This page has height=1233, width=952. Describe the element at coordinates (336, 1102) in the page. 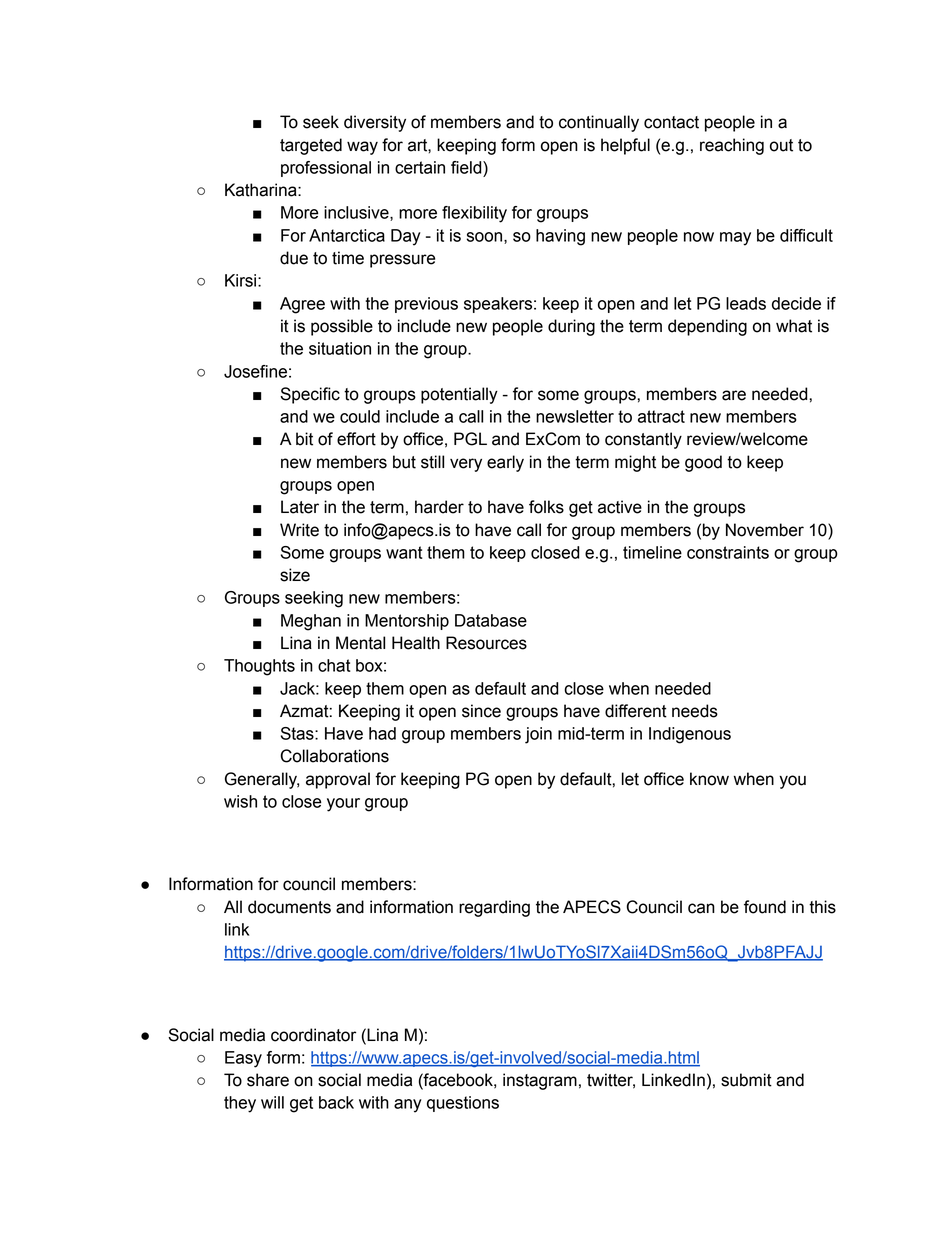

I see `back` at that location.
